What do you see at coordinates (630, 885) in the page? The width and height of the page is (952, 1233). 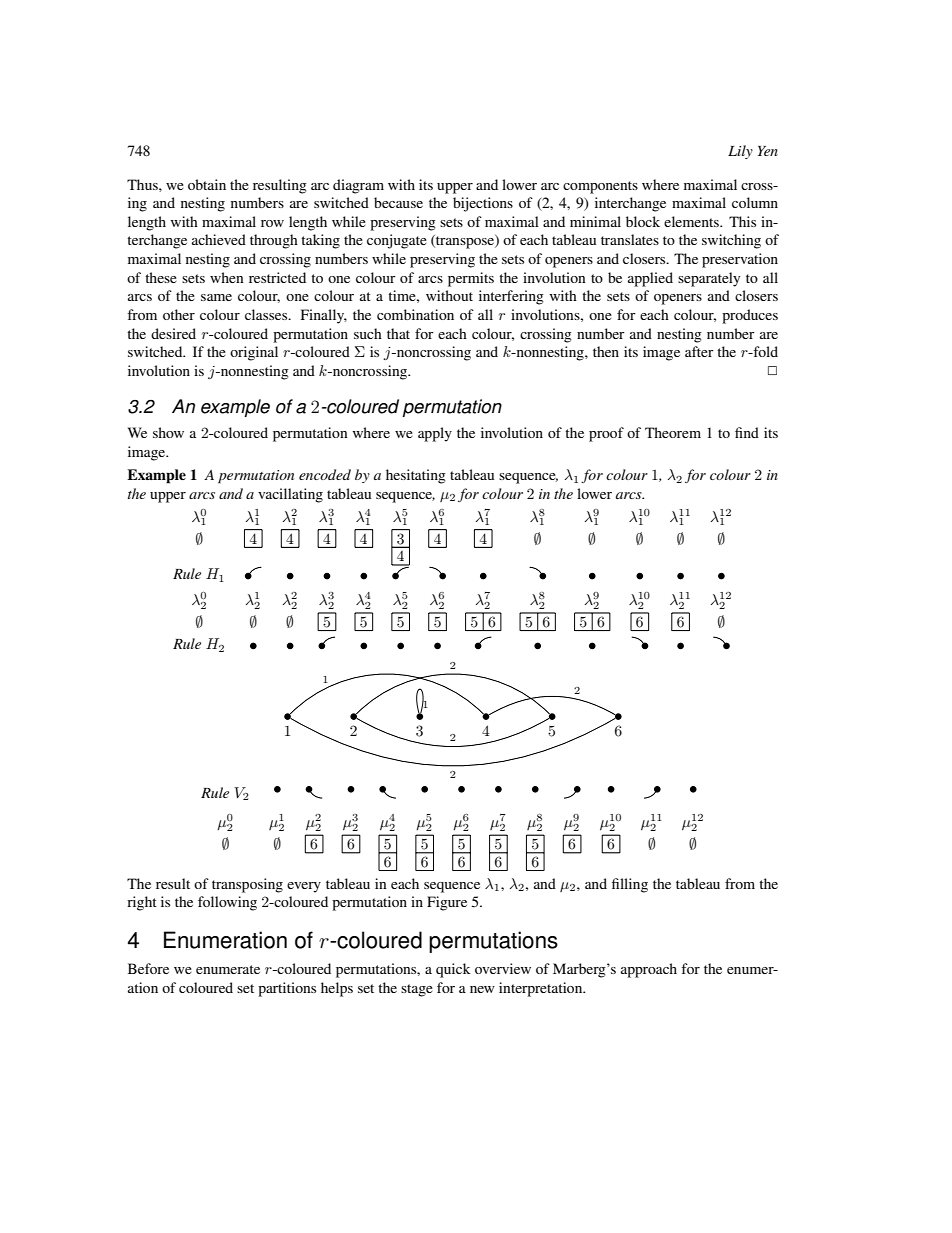 I see `filling` at bounding box center [630, 885].
